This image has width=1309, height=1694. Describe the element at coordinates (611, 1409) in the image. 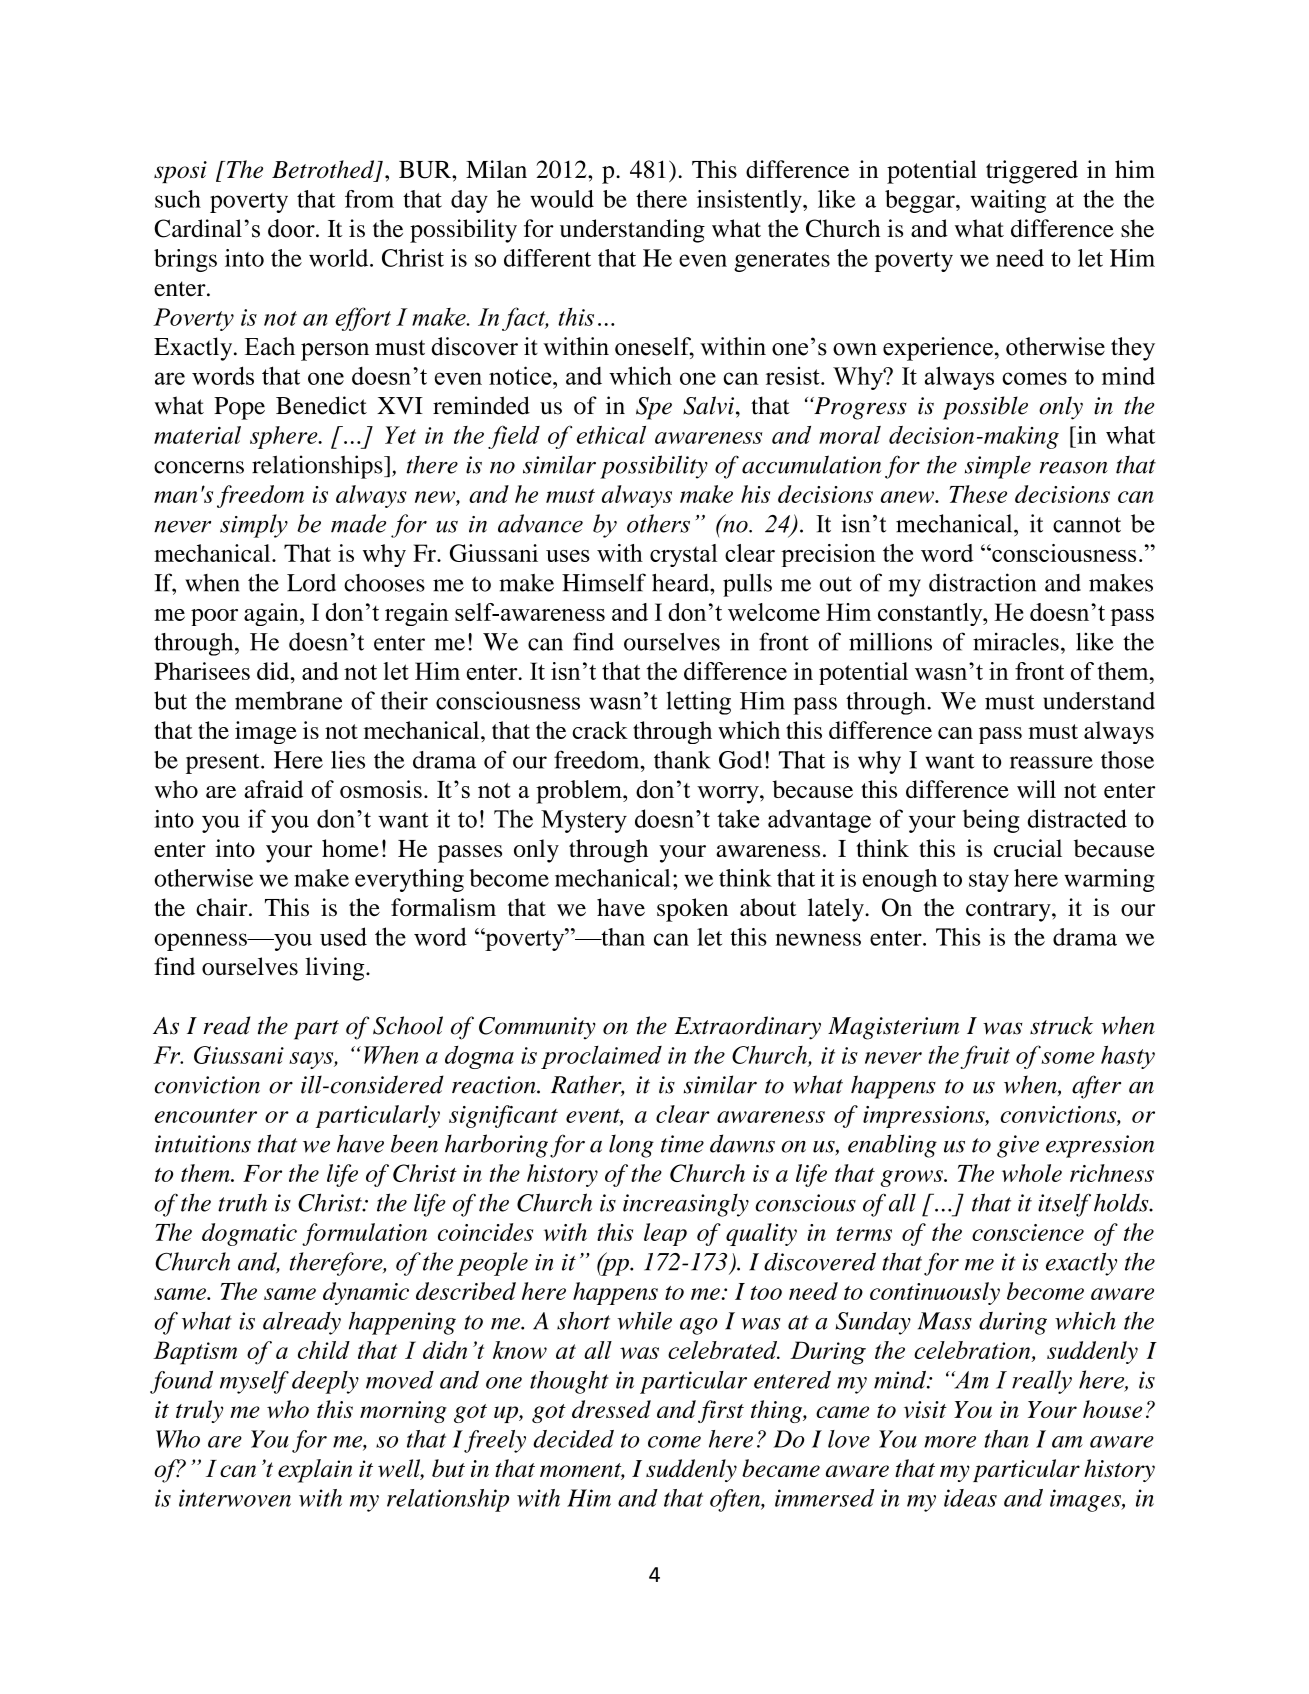

I see `dressed` at that location.
